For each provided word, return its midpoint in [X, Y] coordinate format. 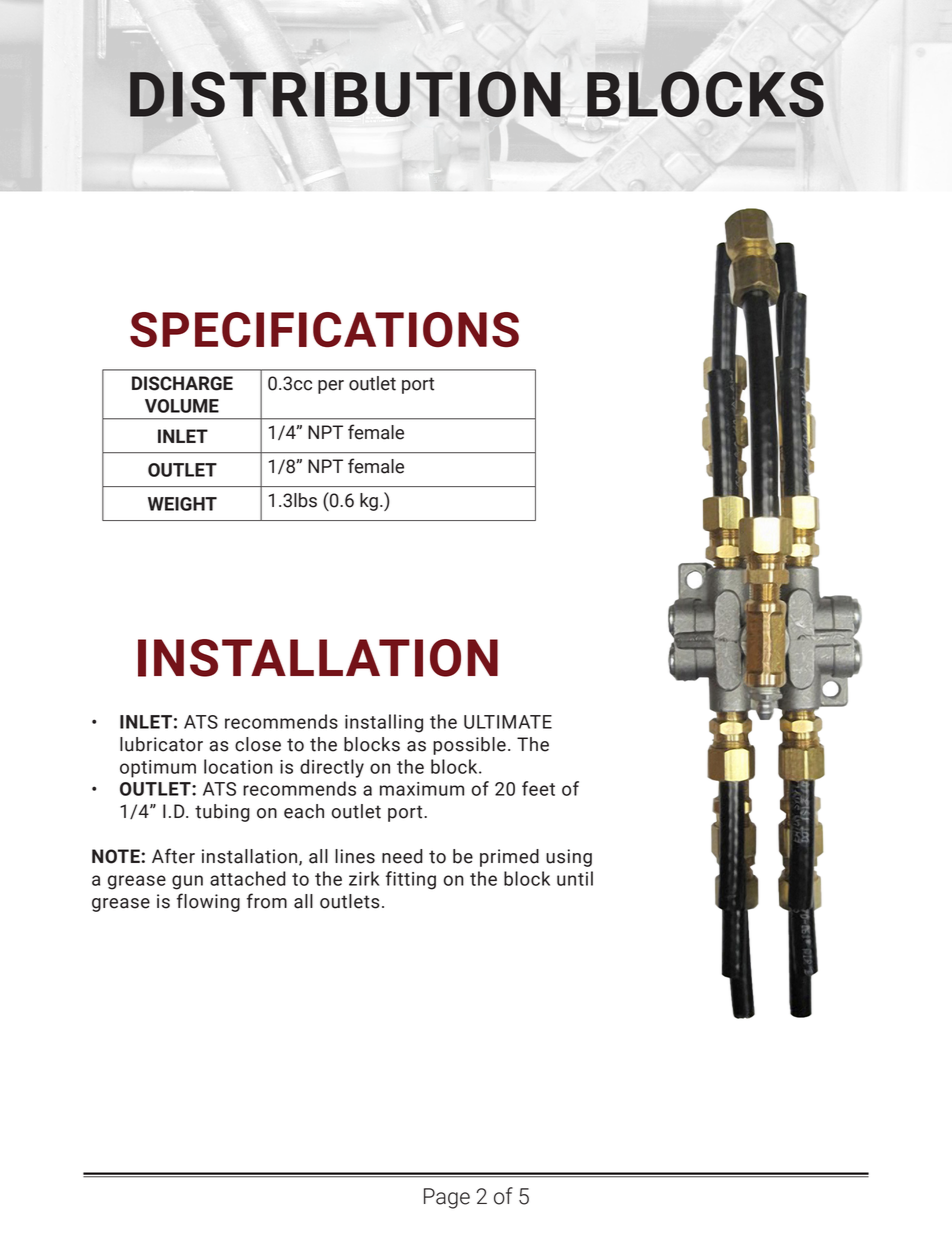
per [331, 387]
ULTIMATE [508, 722]
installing [384, 723]
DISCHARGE [182, 383]
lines [355, 856]
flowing [208, 902]
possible [469, 746]
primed [509, 858]
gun [187, 882]
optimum [158, 769]
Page [447, 1198]
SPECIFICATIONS [324, 330]
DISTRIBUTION [345, 94]
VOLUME [182, 406]
